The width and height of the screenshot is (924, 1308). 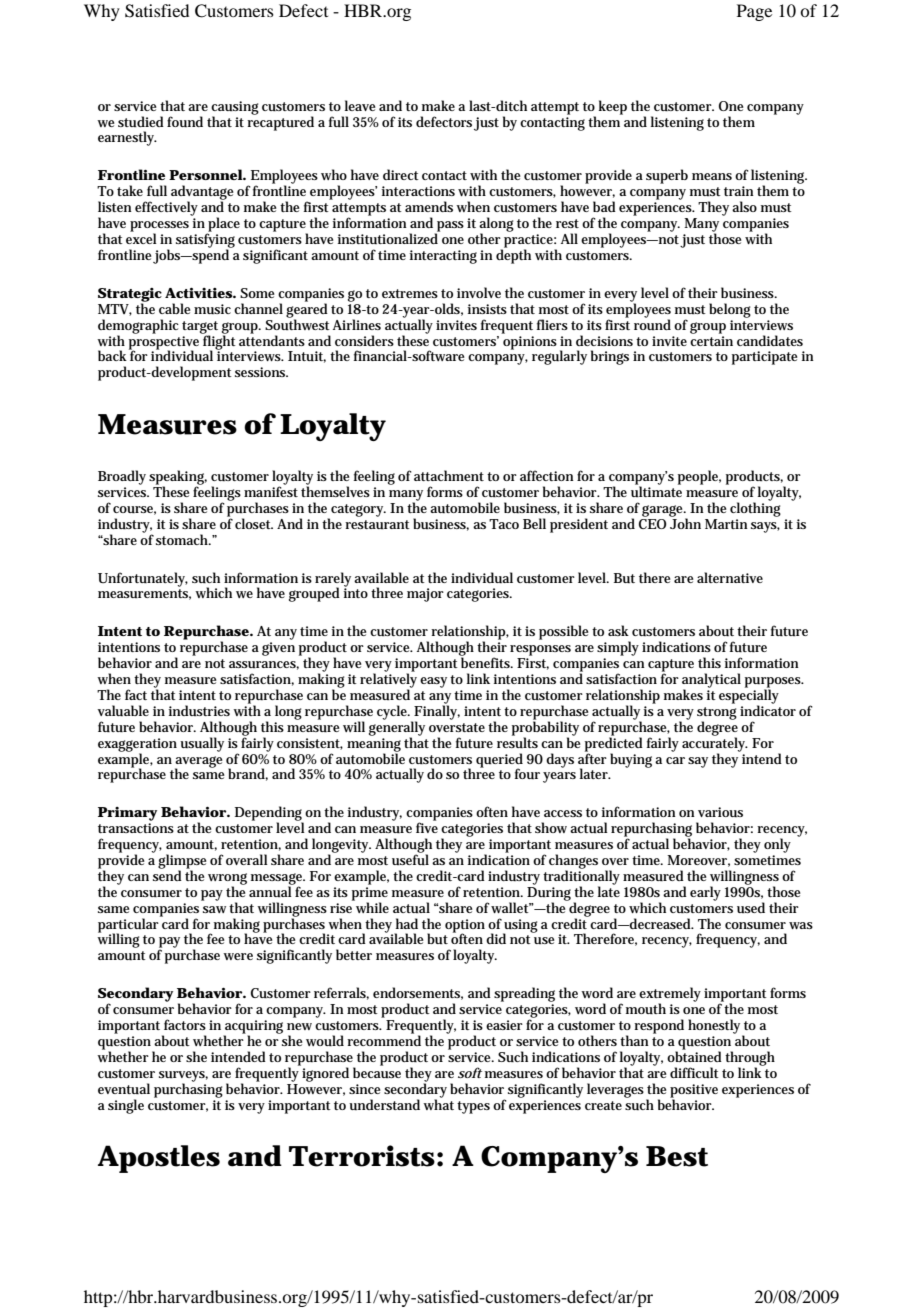 What do you see at coordinates (143, 579) in the screenshot?
I see `Unfortunately` at bounding box center [143, 579].
